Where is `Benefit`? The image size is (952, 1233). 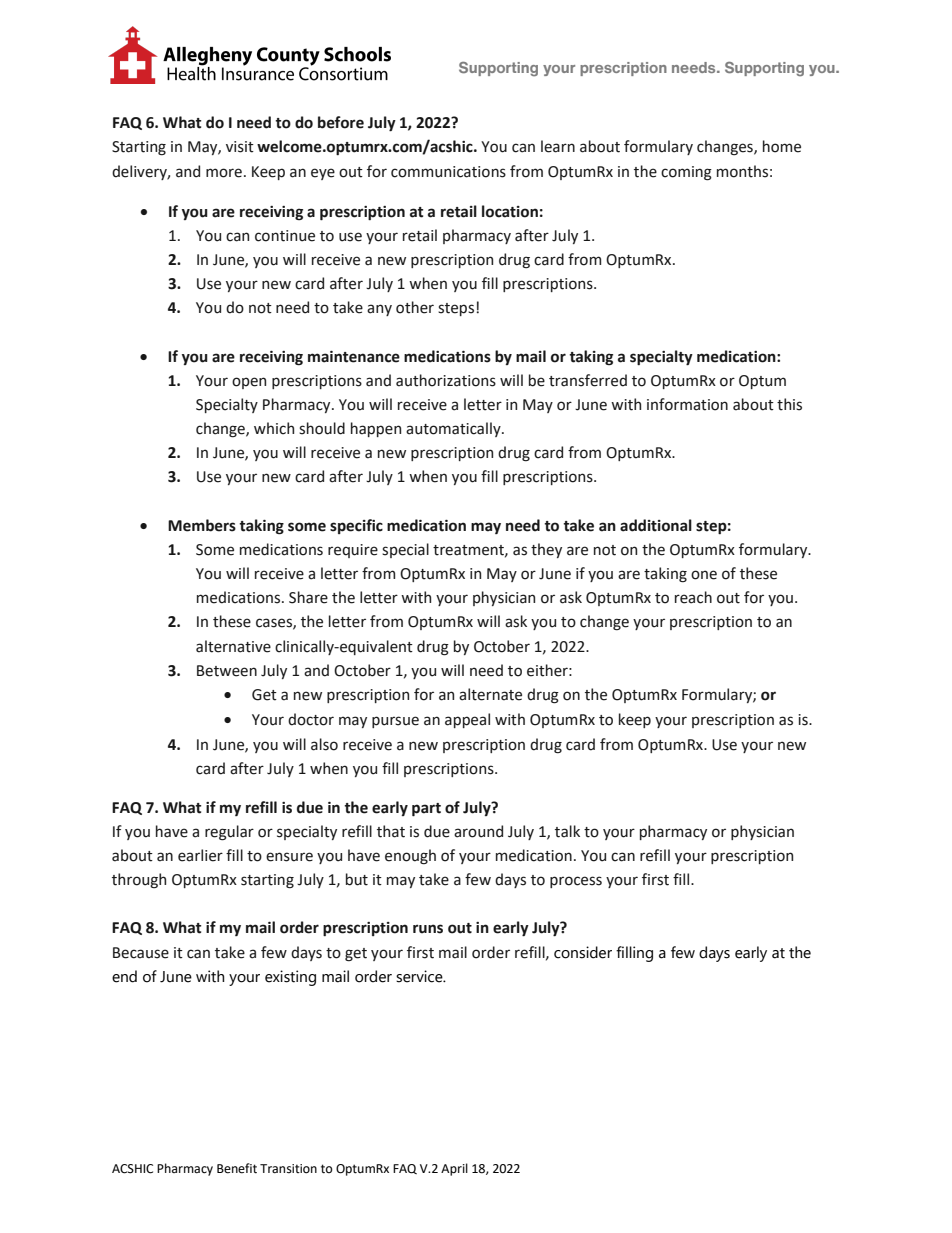
Benefit is located at coordinates (237, 1168).
